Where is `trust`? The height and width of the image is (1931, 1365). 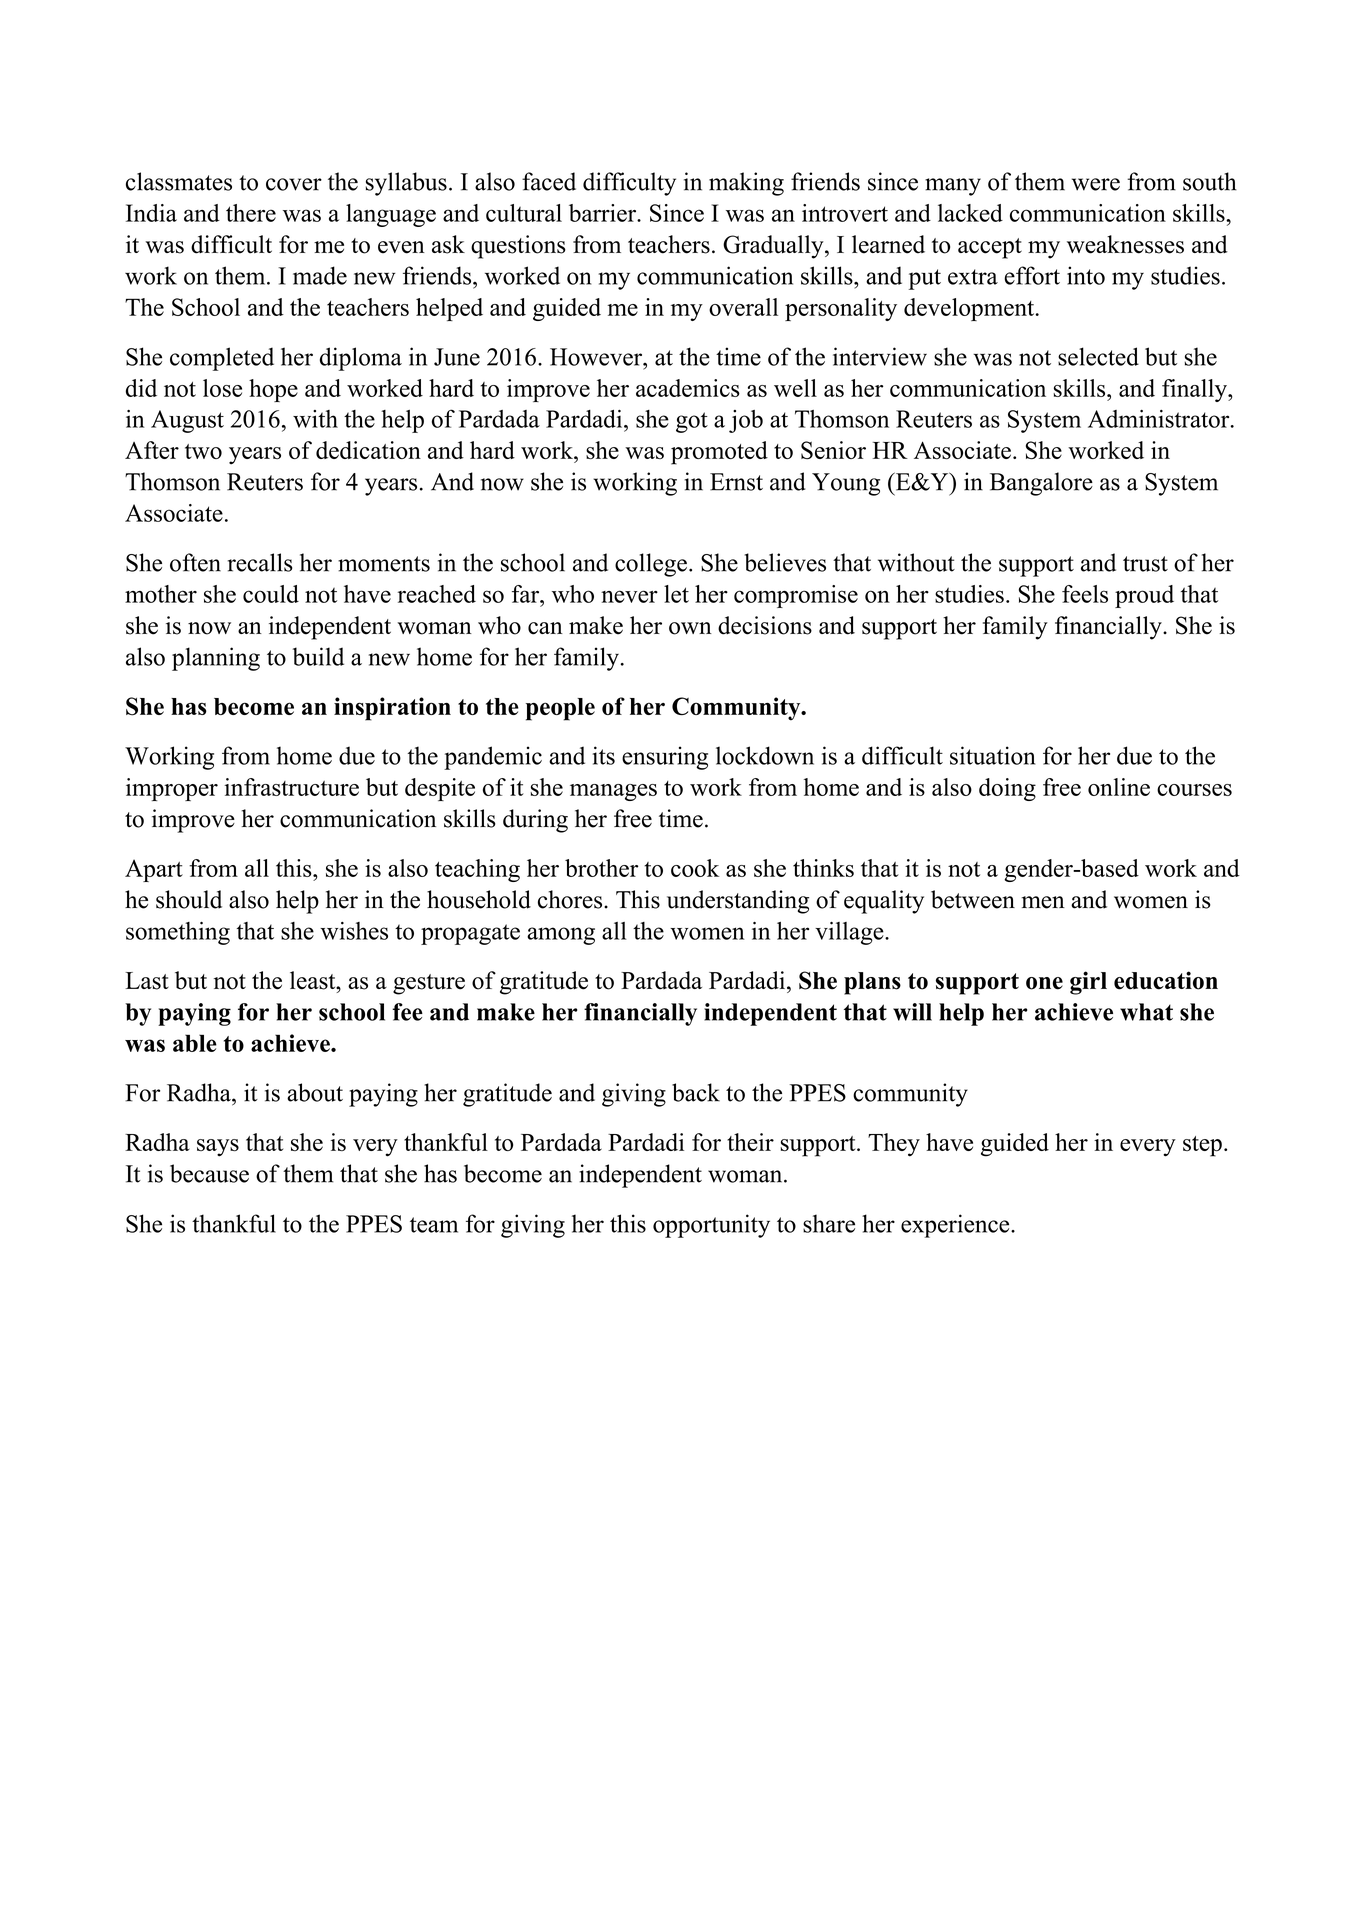
trust is located at coordinates (1145, 564).
